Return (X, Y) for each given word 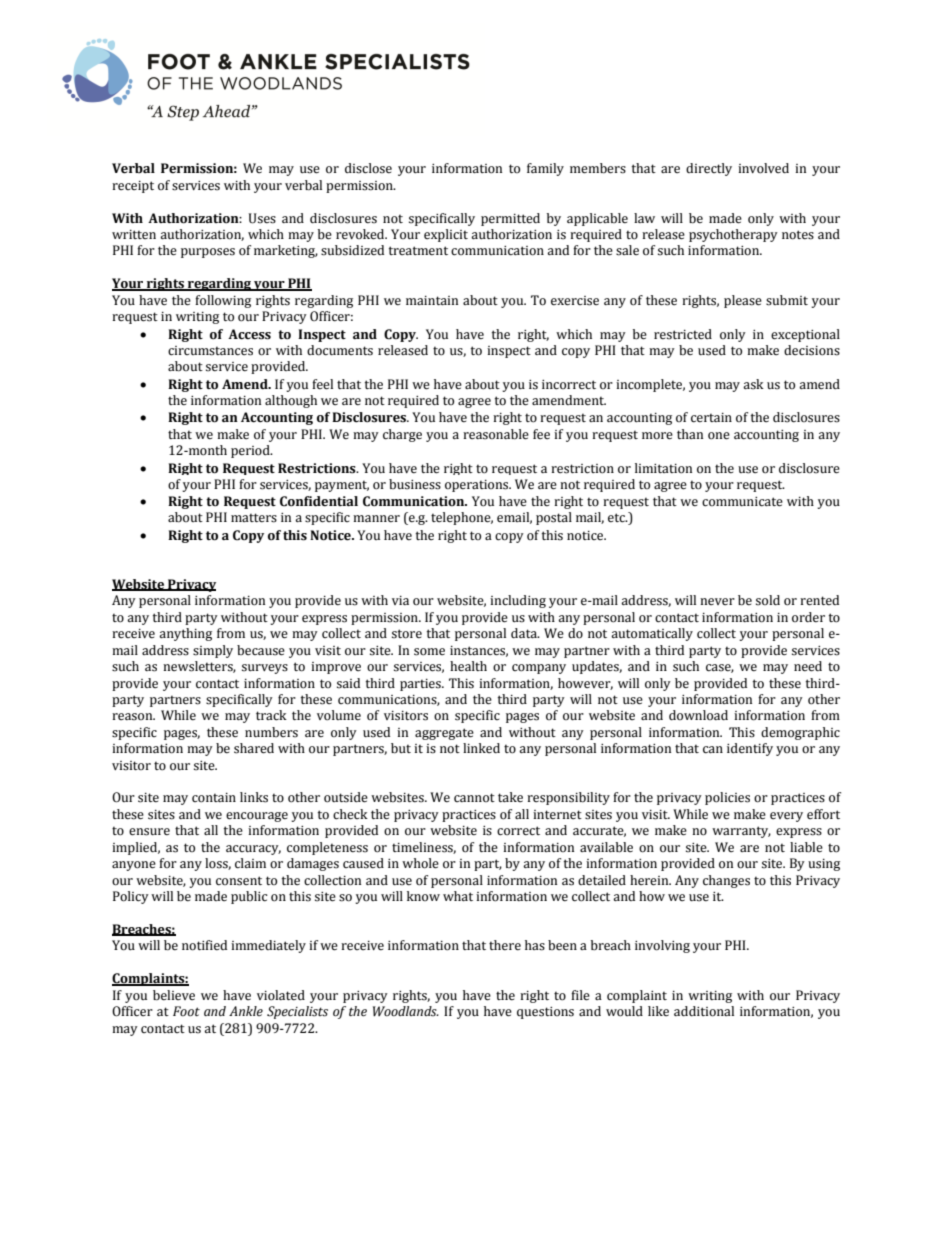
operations (478, 486)
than (690, 434)
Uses (262, 218)
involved (763, 168)
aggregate (444, 734)
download (698, 715)
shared (254, 748)
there (505, 945)
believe (174, 995)
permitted (510, 219)
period (251, 451)
